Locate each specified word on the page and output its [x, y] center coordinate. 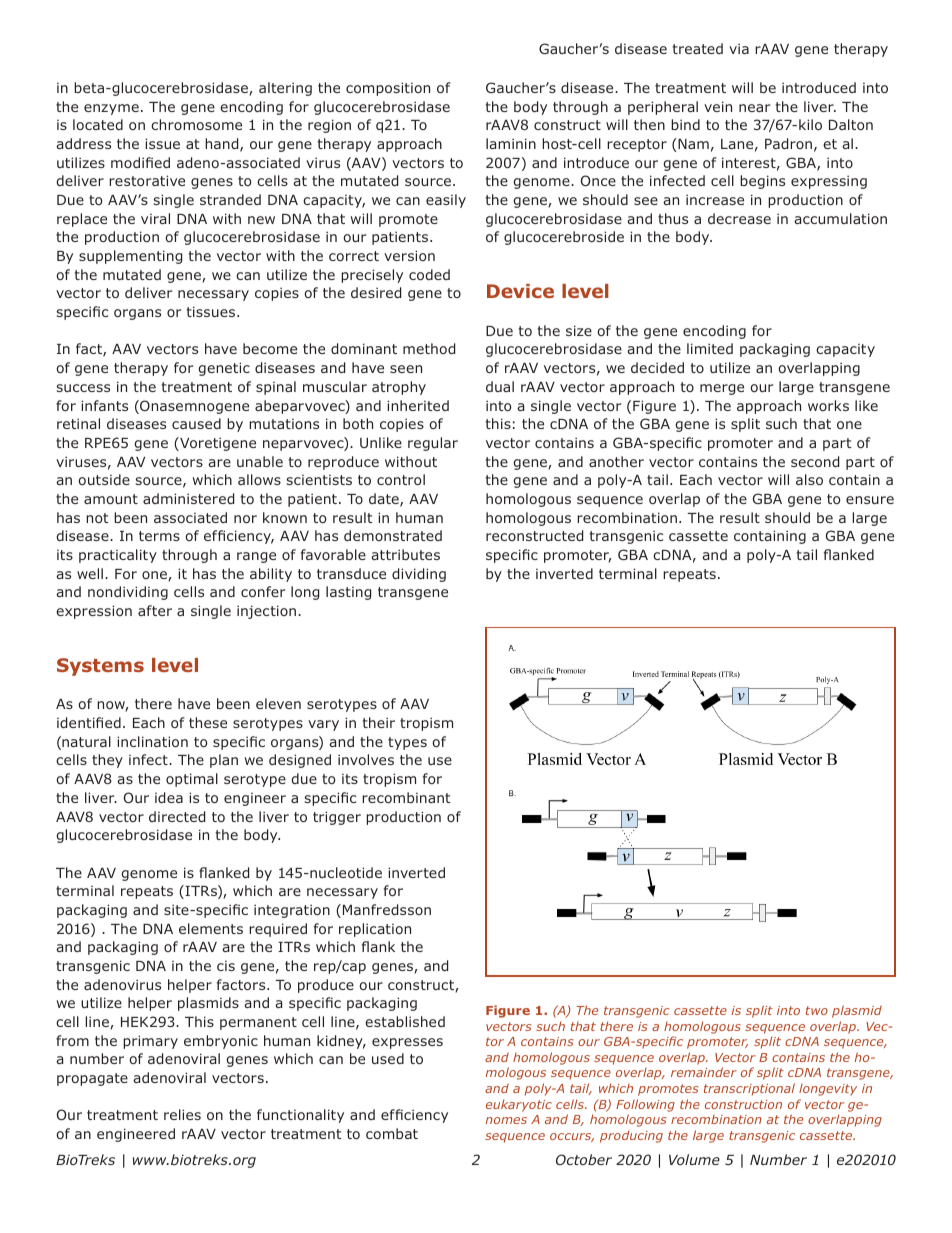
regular [433, 444]
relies [182, 1114]
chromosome [196, 124]
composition [388, 89]
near [754, 108]
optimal [192, 780]
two [817, 1010]
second [815, 461]
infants [104, 405]
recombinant [406, 797]
